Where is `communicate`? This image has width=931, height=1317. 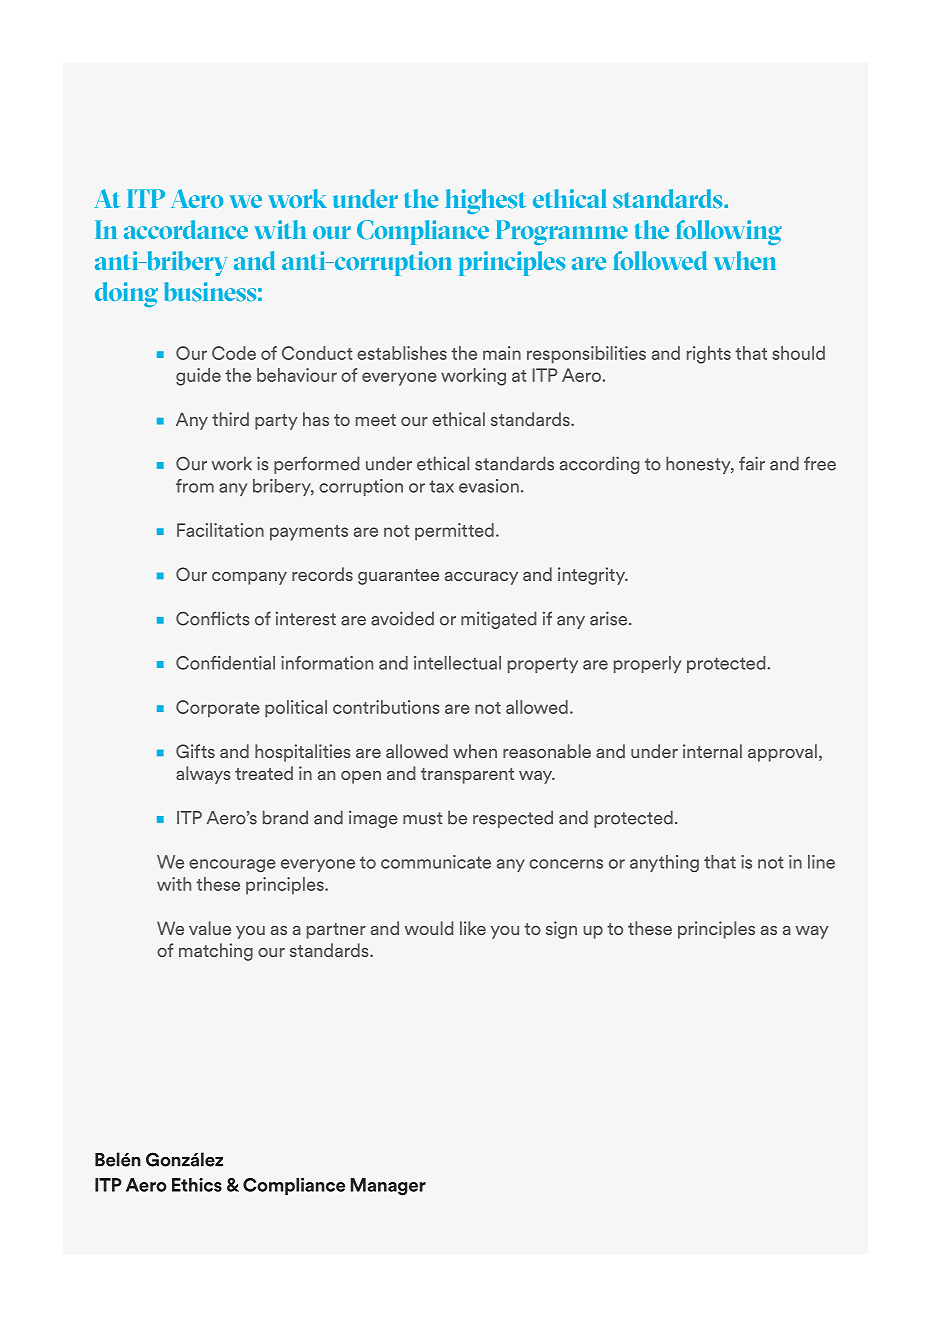
communicate is located at coordinates (436, 862).
